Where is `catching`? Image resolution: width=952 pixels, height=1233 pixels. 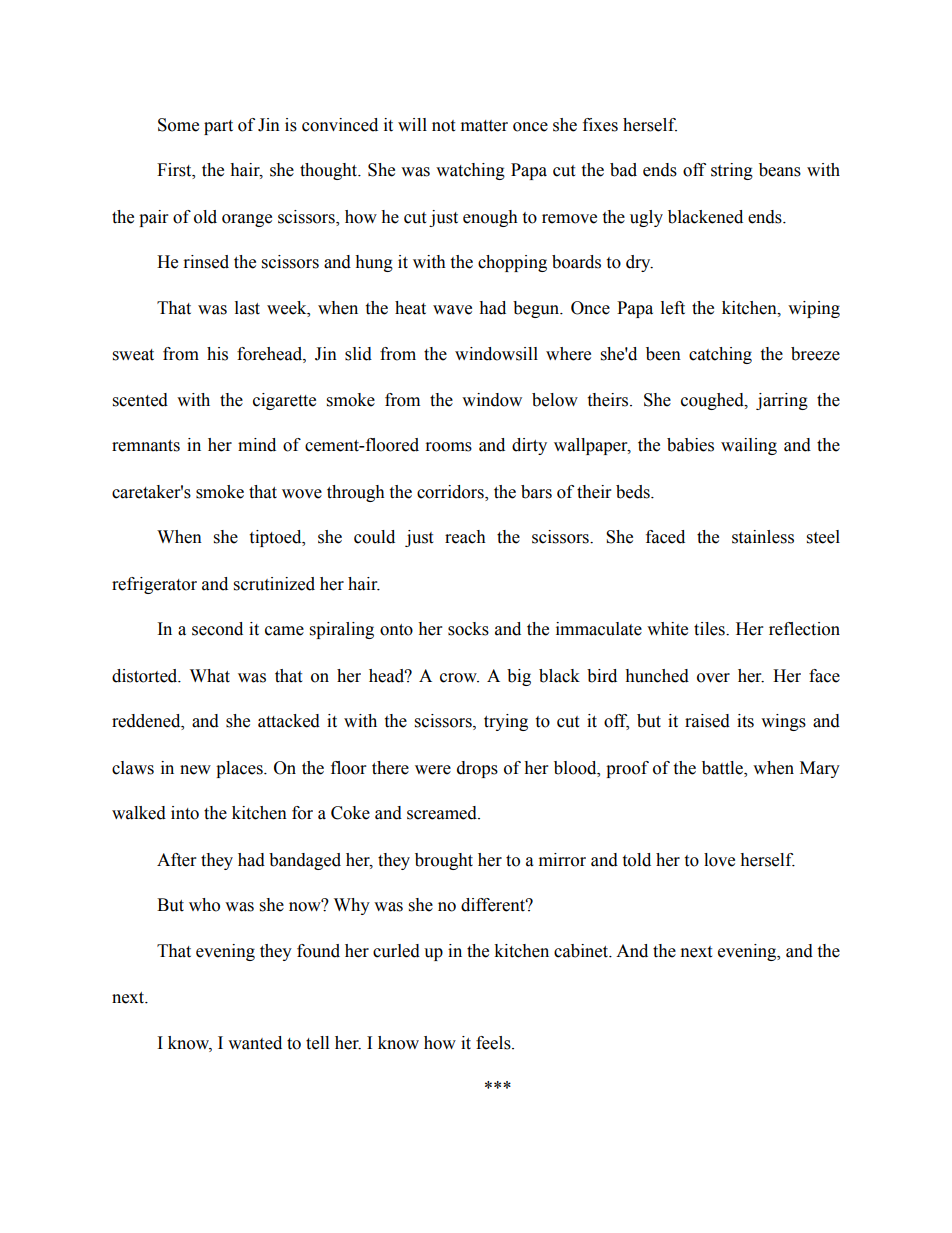
catching is located at coordinates (720, 355).
